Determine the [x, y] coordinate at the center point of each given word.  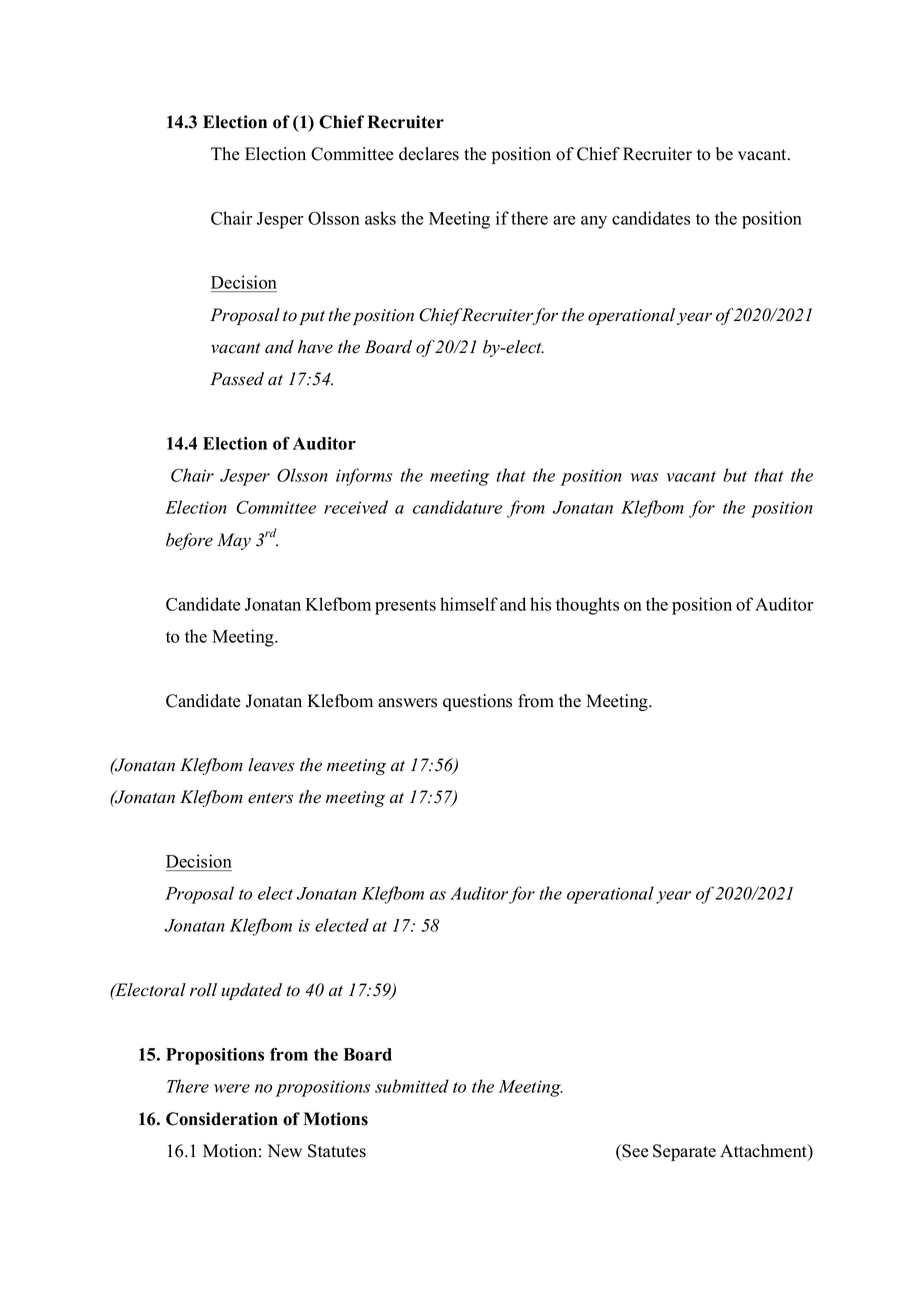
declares [429, 154]
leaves [271, 765]
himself [469, 604]
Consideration [222, 1119]
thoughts [587, 606]
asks [380, 218]
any [594, 222]
